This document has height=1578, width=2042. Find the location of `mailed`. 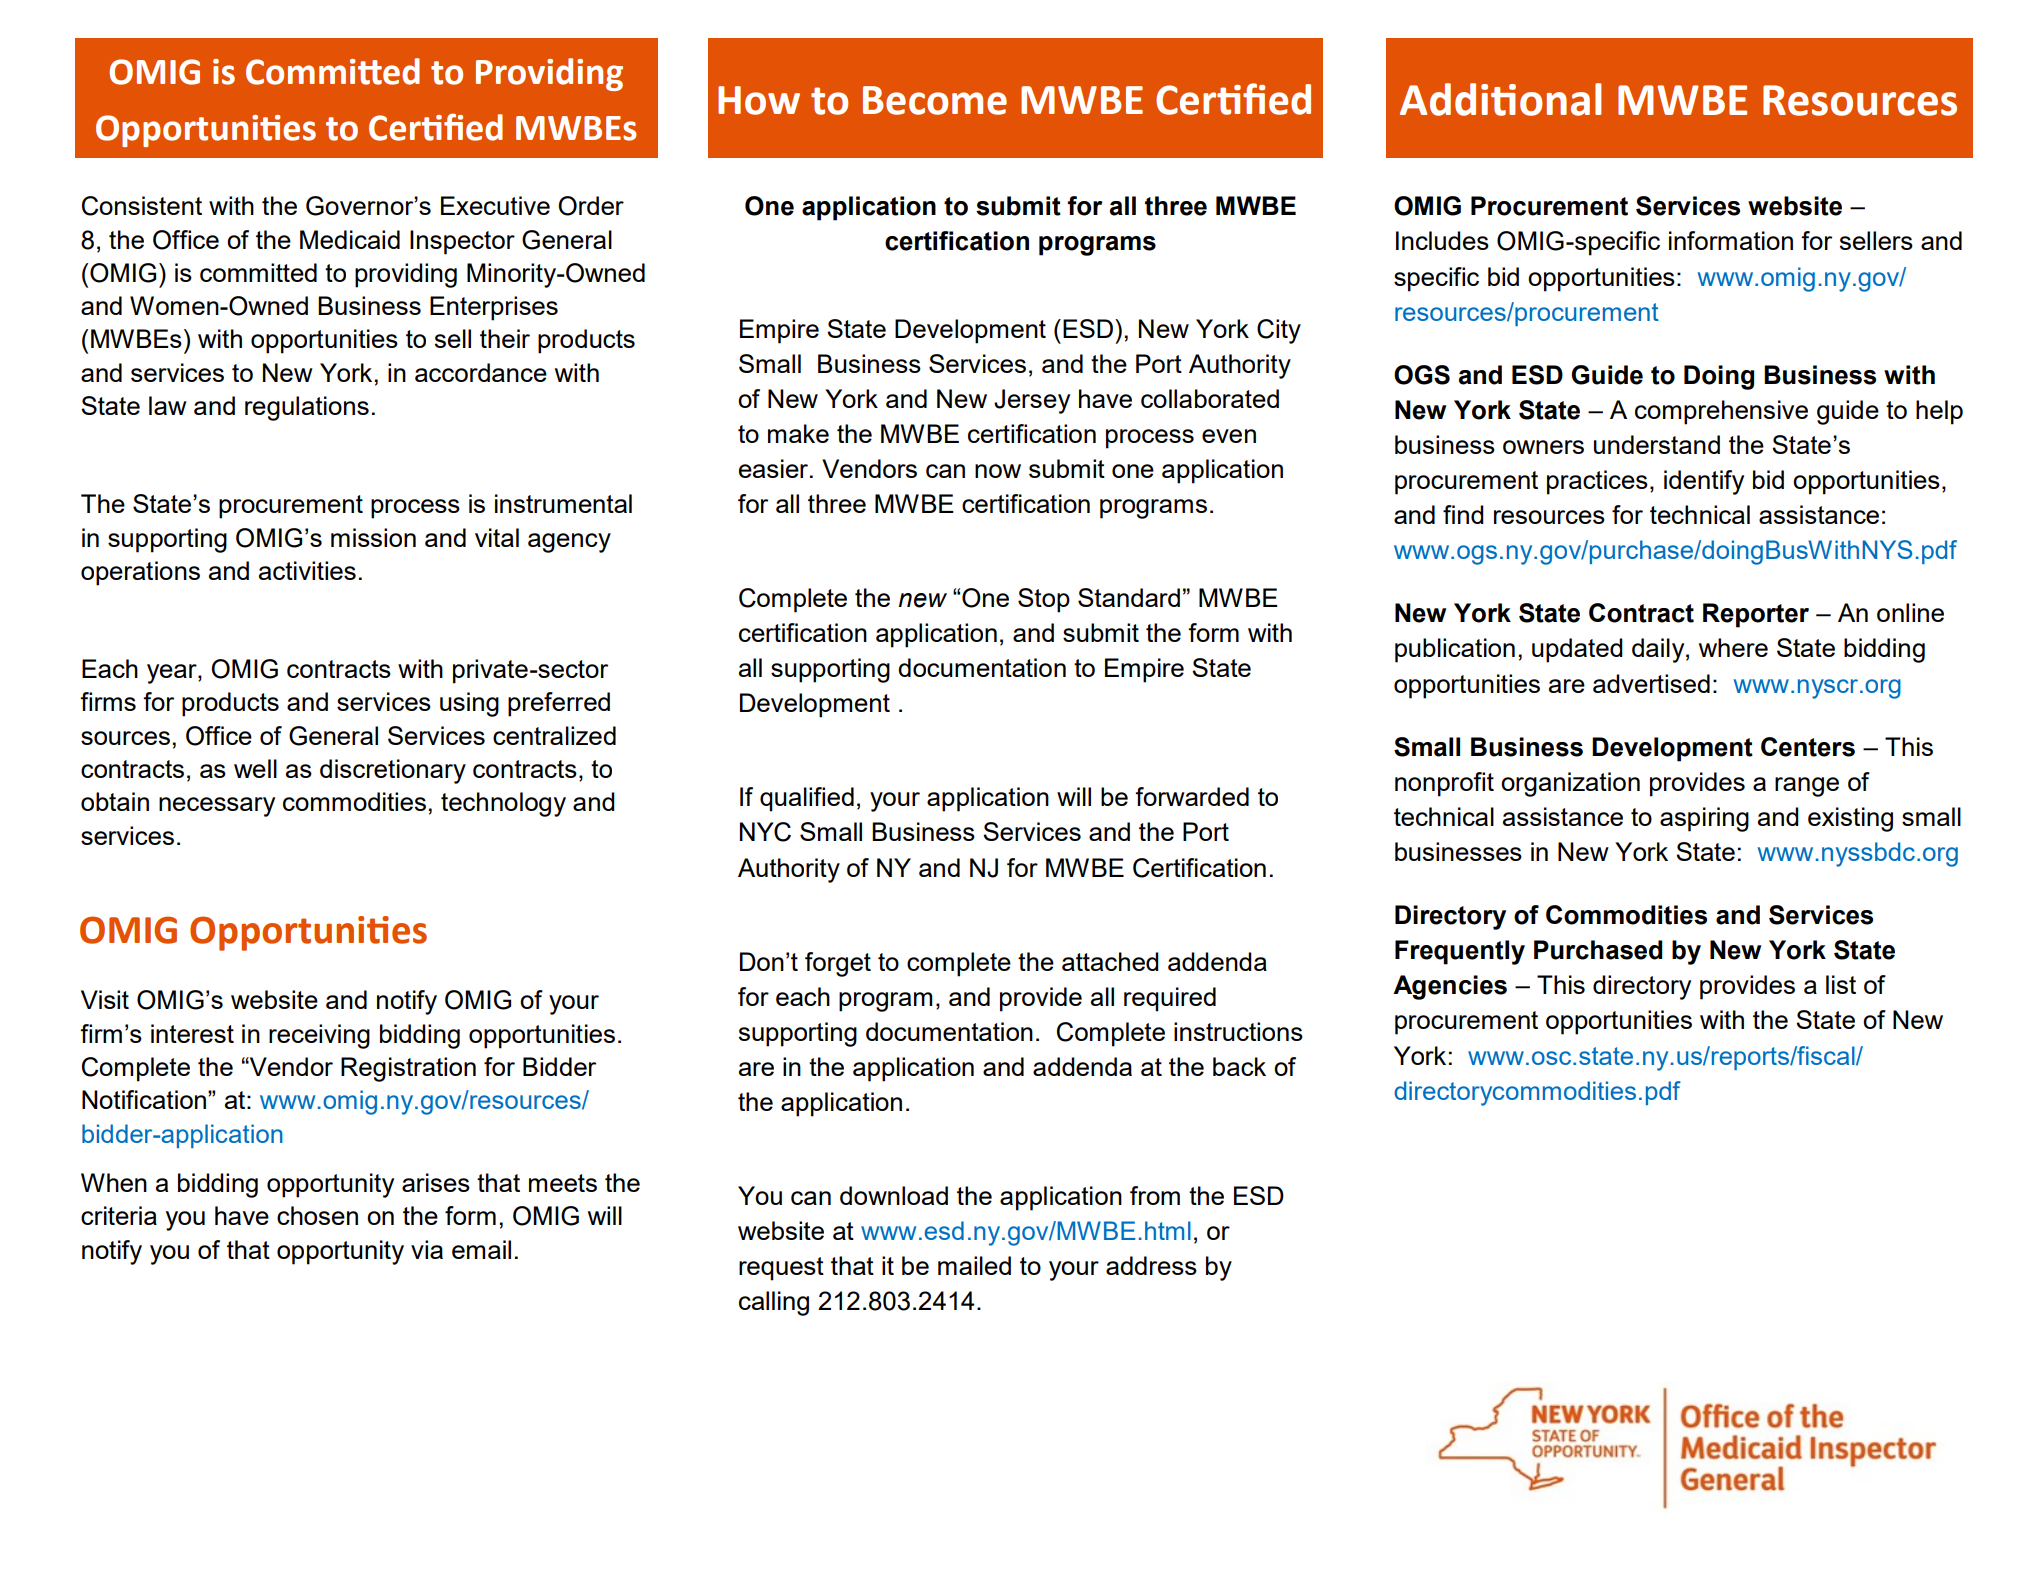

mailed is located at coordinates (974, 1265).
